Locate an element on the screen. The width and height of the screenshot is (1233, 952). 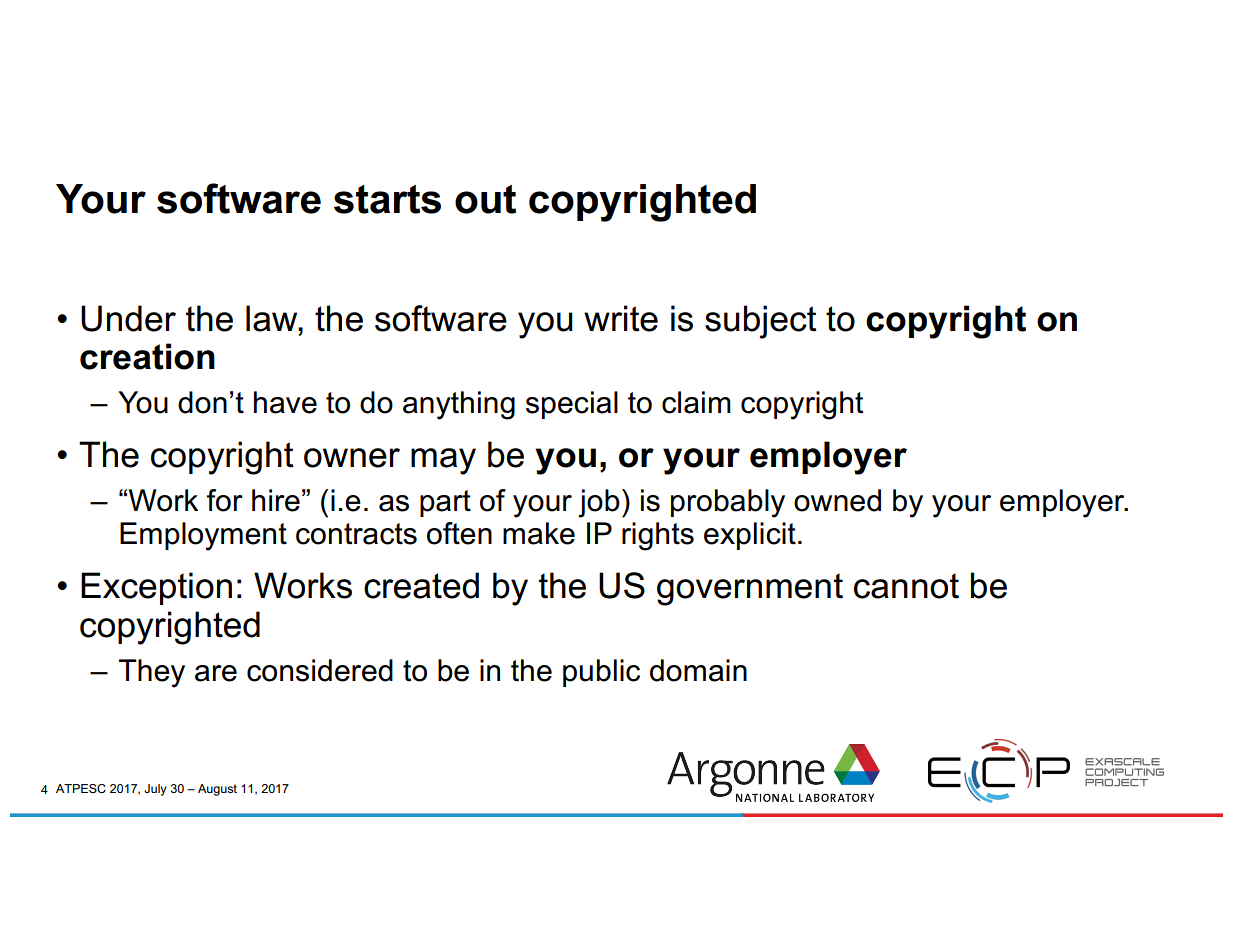
special is located at coordinates (572, 405).
